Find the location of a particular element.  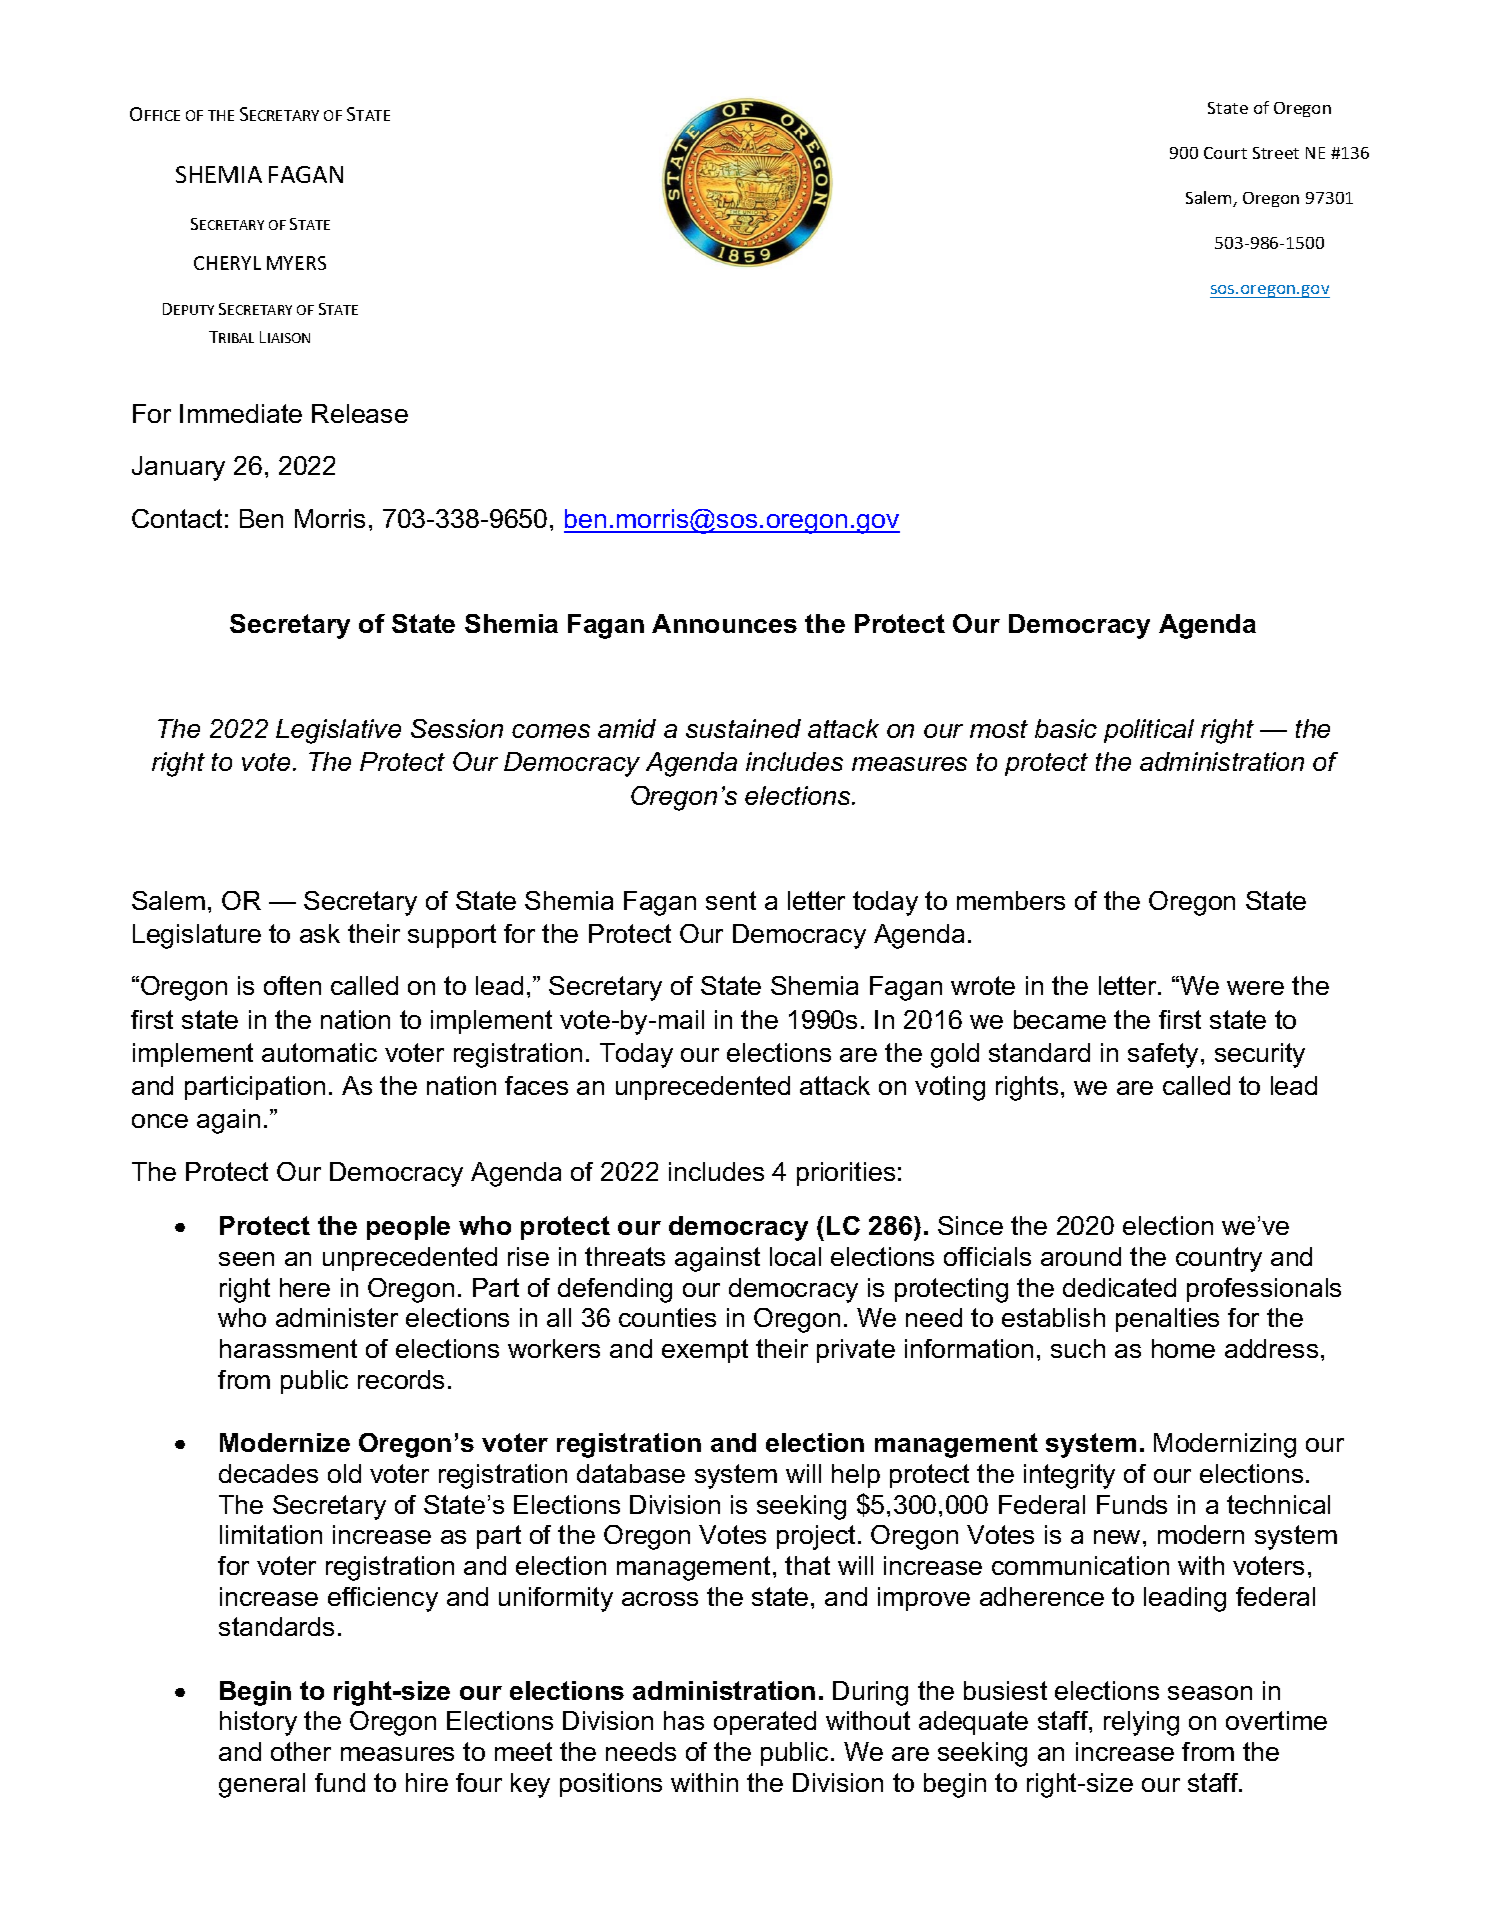

became is located at coordinates (1060, 1019).
